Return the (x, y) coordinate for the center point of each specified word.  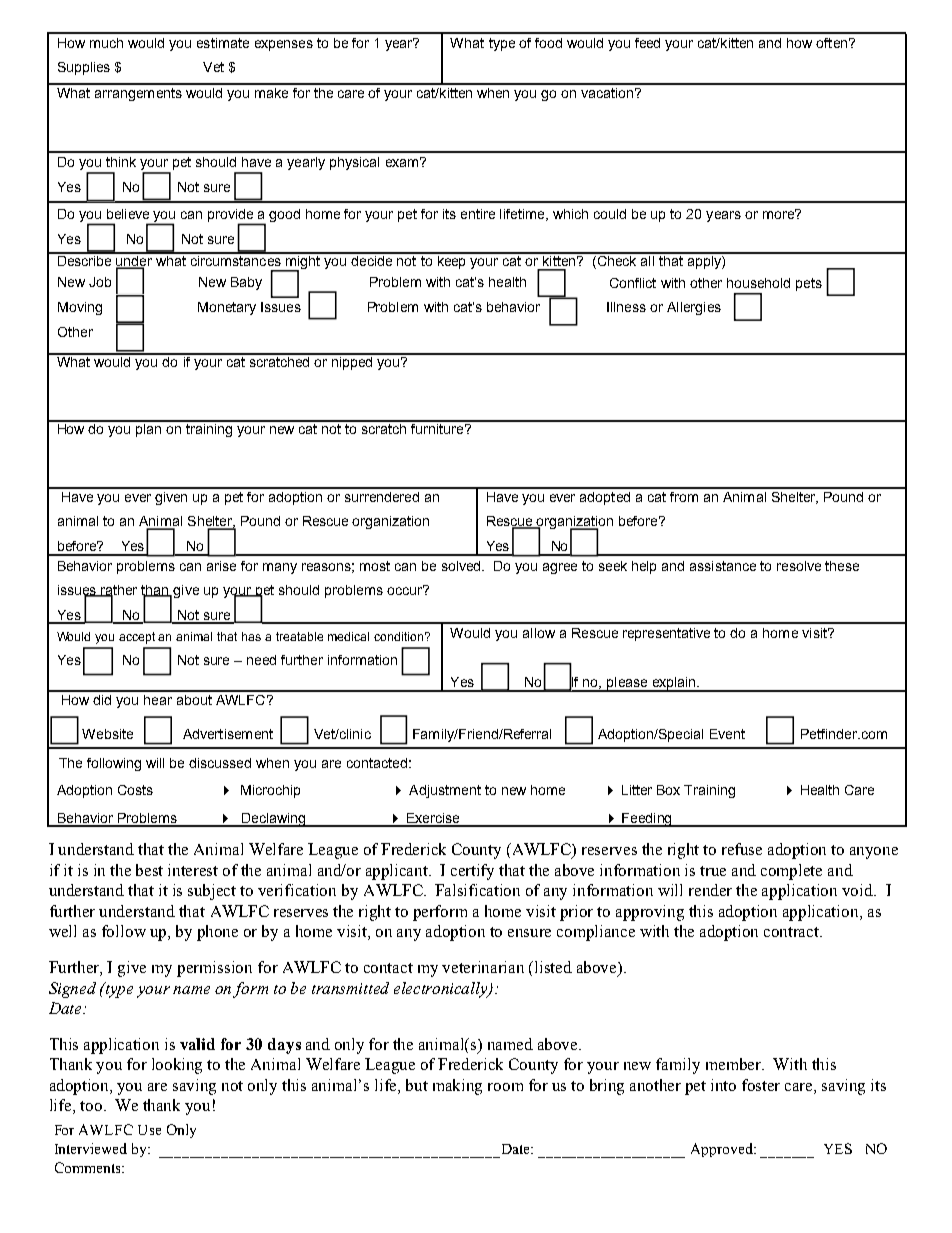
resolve (799, 566)
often (831, 43)
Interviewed (91, 1148)
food (548, 43)
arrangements (138, 94)
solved (462, 566)
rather (118, 591)
